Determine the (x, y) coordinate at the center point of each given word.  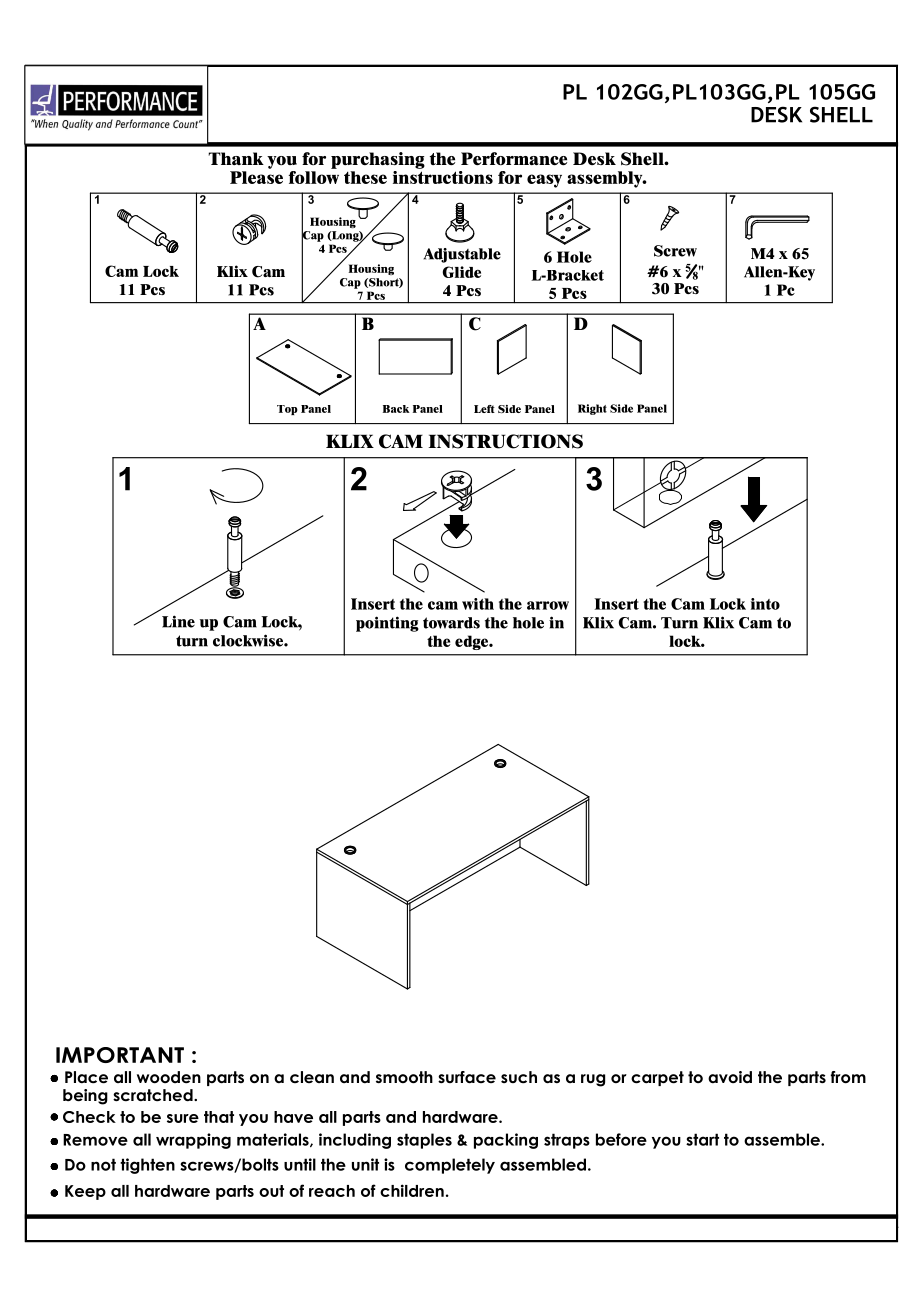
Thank (236, 158)
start (702, 1139)
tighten (147, 1166)
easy (544, 181)
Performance (514, 159)
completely (450, 1166)
